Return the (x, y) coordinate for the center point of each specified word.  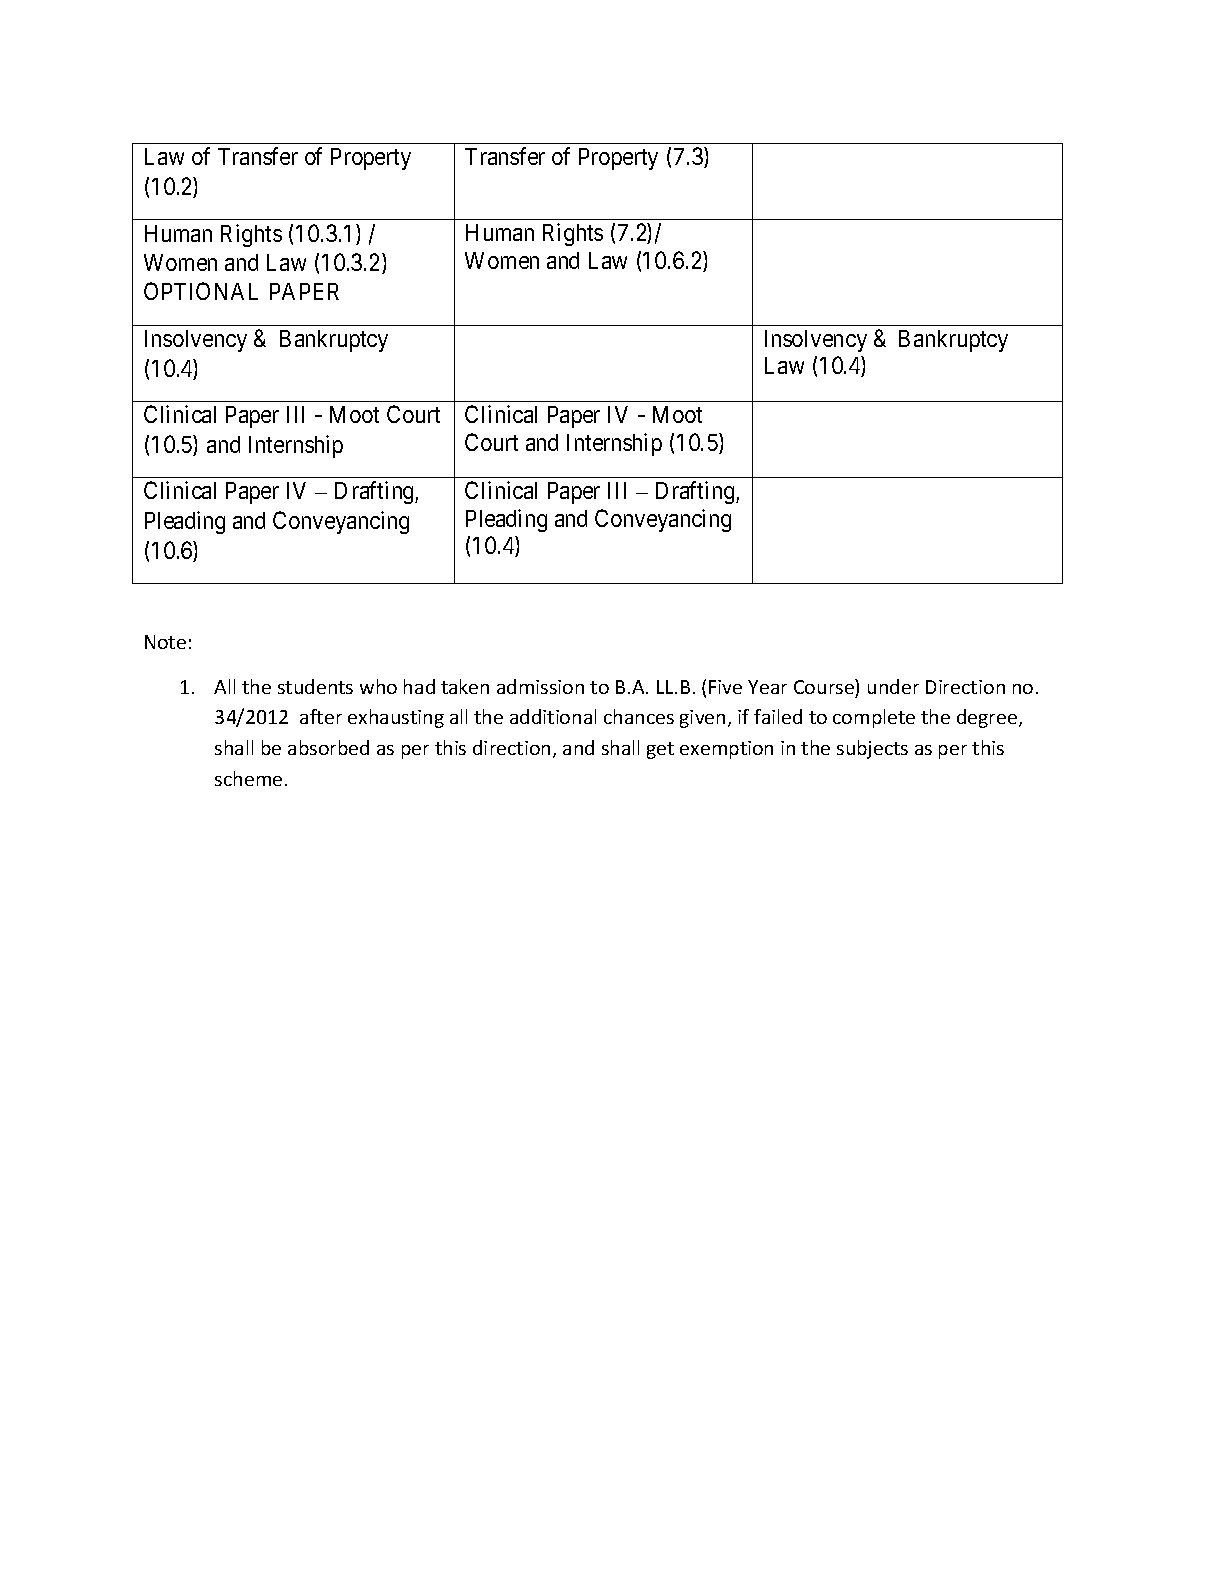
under (893, 686)
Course (825, 686)
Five (725, 687)
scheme (248, 778)
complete (874, 718)
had (419, 686)
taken (465, 686)
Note (165, 642)
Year (767, 687)
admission (540, 686)
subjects (872, 749)
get (660, 750)
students (315, 686)
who (378, 686)
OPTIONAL (201, 291)
